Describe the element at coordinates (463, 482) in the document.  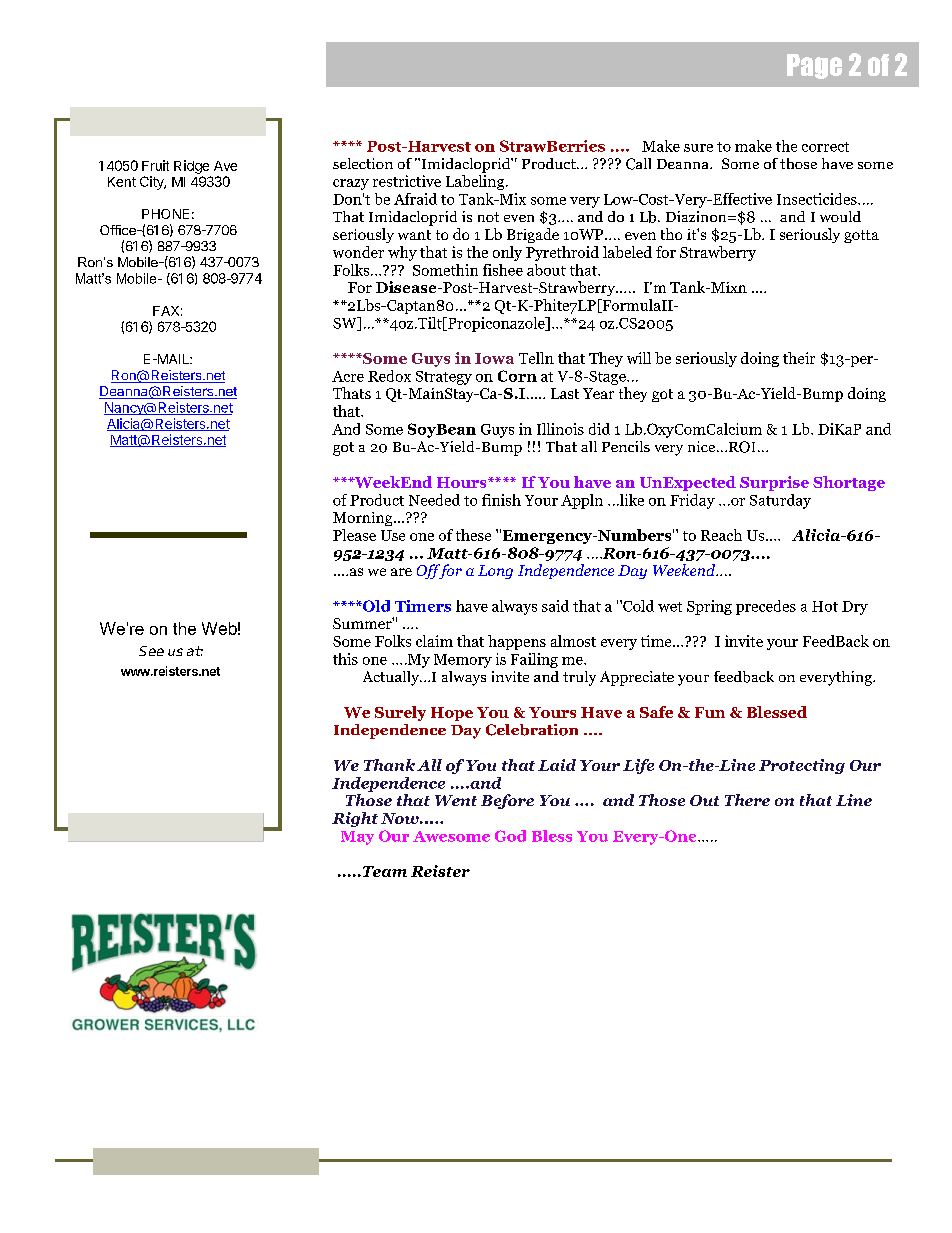
I see `Hours` at that location.
